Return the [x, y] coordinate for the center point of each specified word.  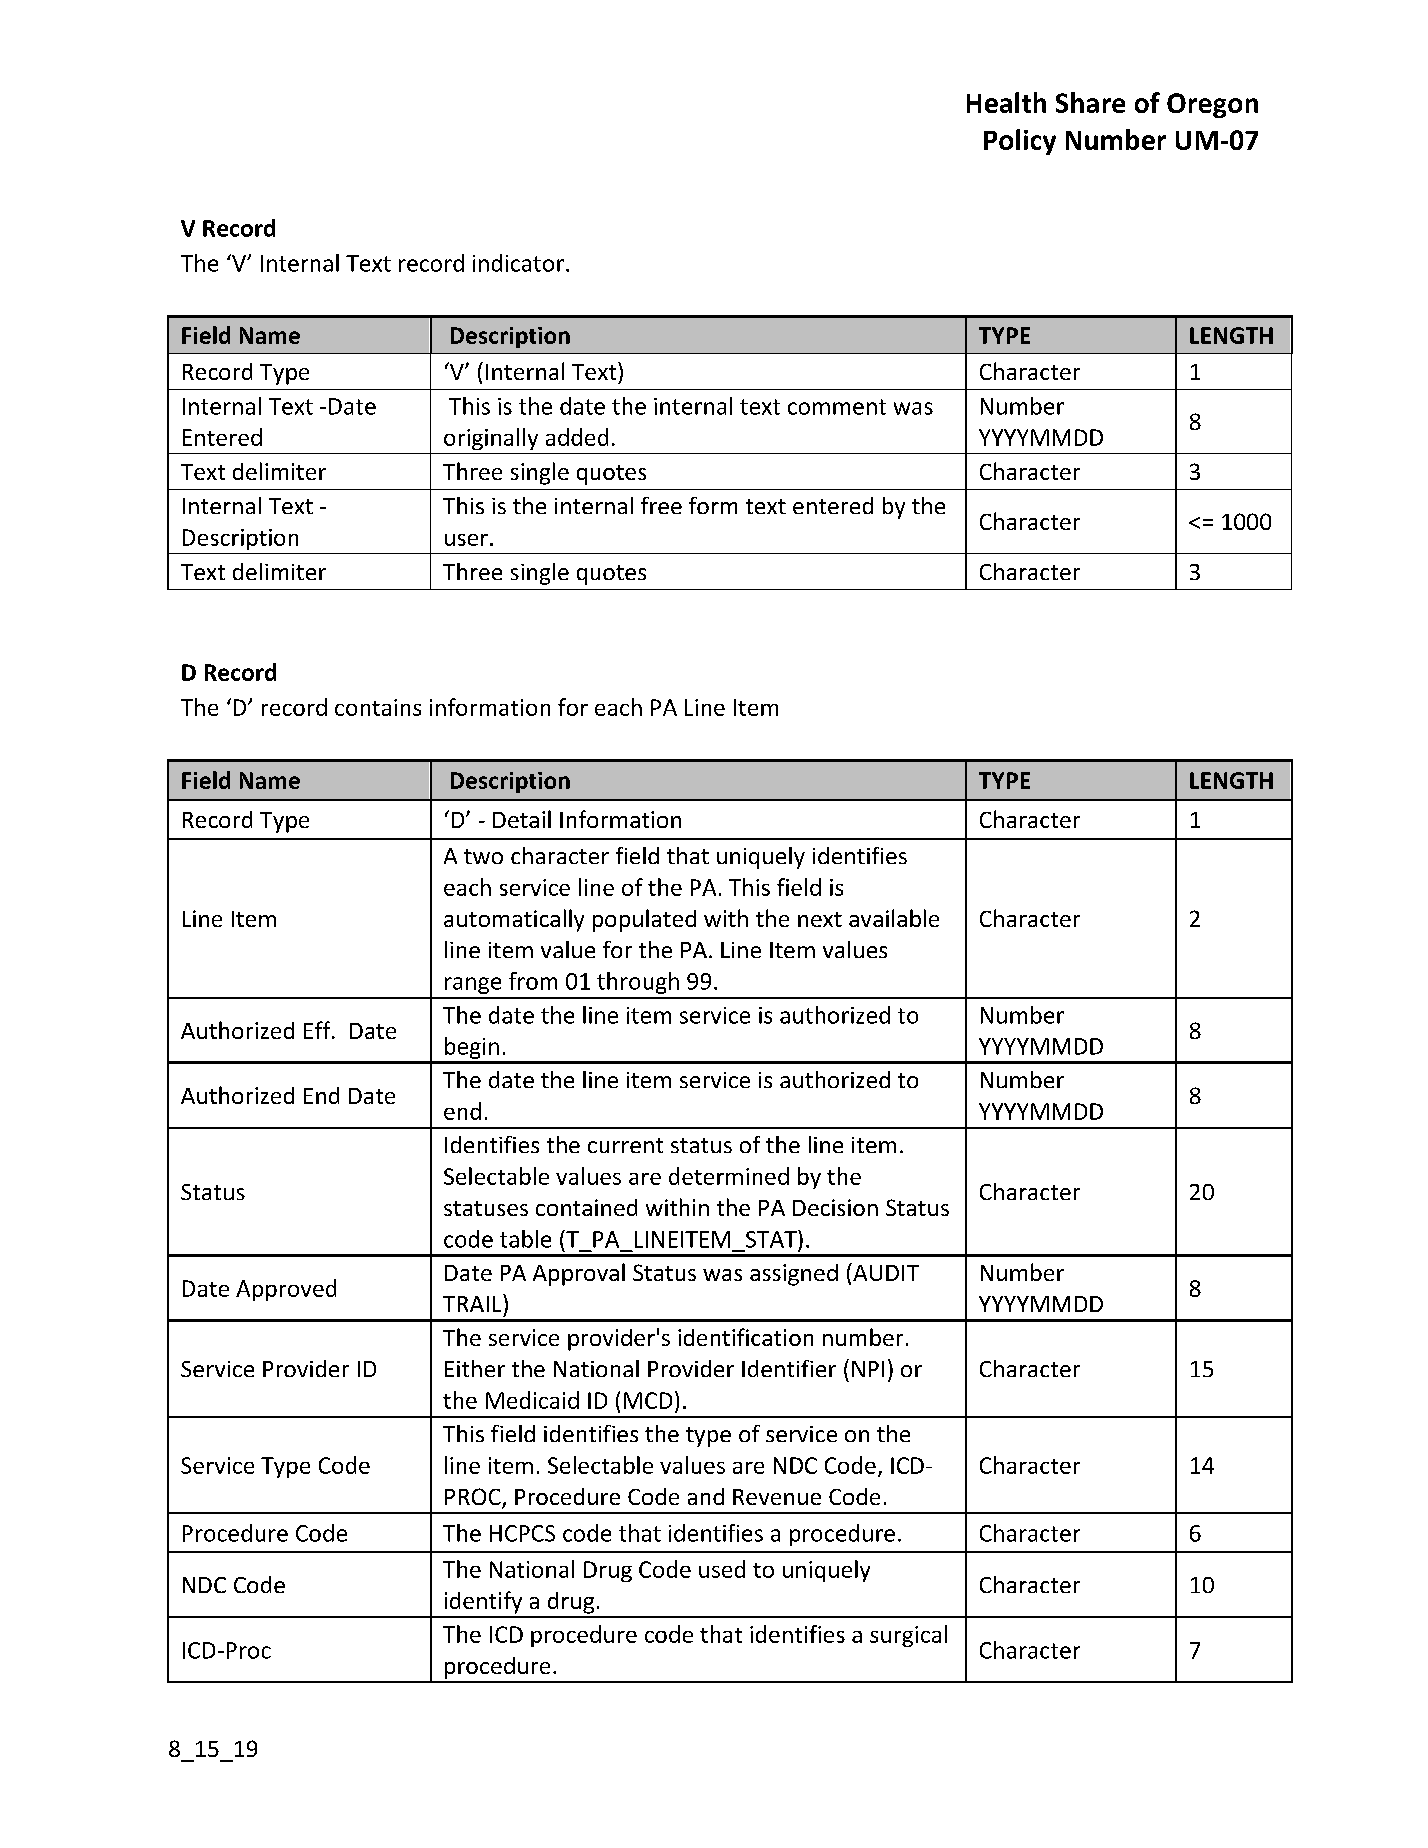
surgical [908, 1636]
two [483, 856]
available [894, 918]
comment [837, 407]
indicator [518, 263]
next [820, 919]
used [722, 1569]
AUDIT [885, 1272]
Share [1090, 102]
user [466, 540]
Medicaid [532, 1400]
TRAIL [473, 1303]
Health [1006, 102]
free [661, 505]
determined [729, 1176]
